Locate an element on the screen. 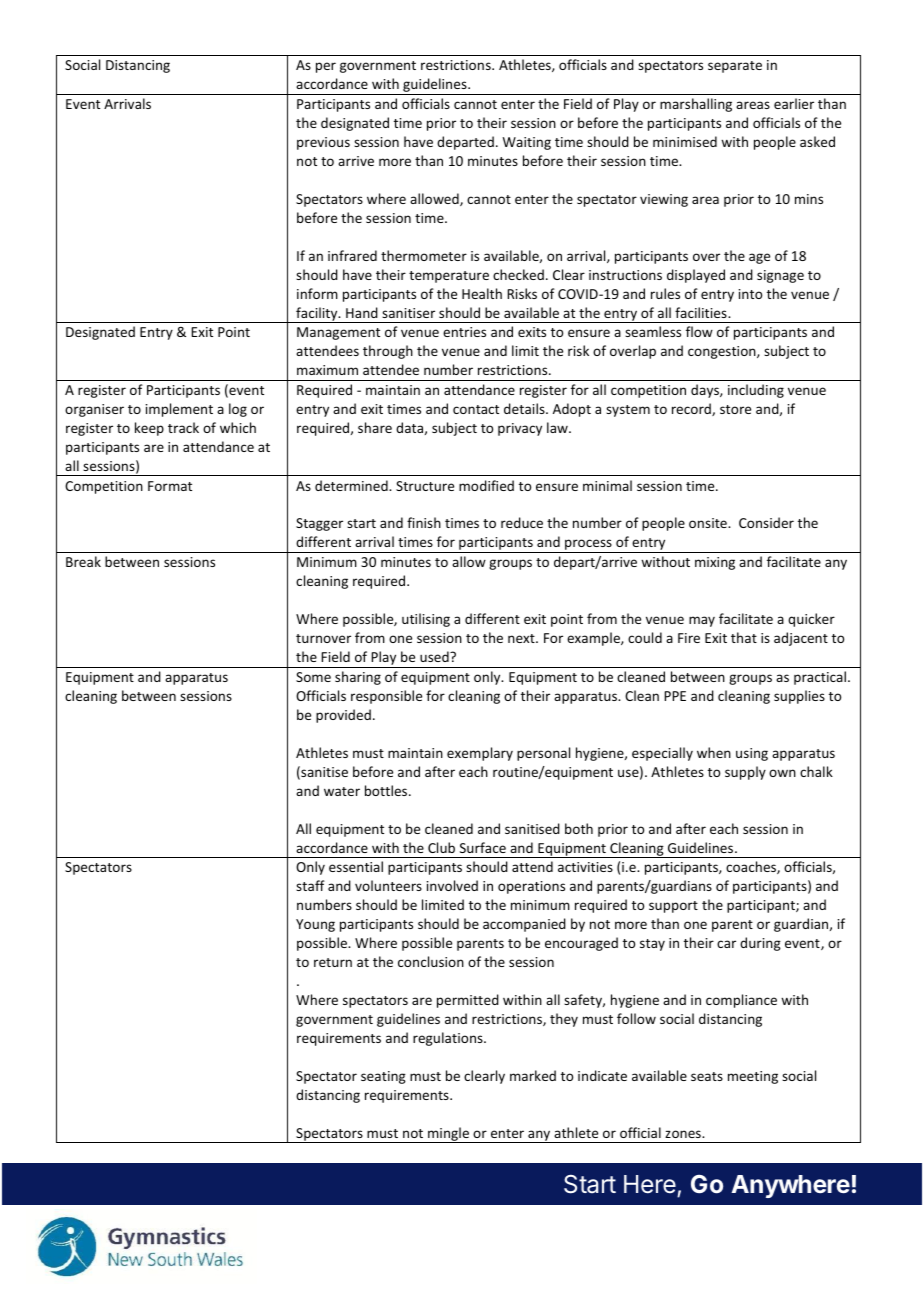 The width and height of the screenshot is (924, 1308). entries is located at coordinates (464, 332).
